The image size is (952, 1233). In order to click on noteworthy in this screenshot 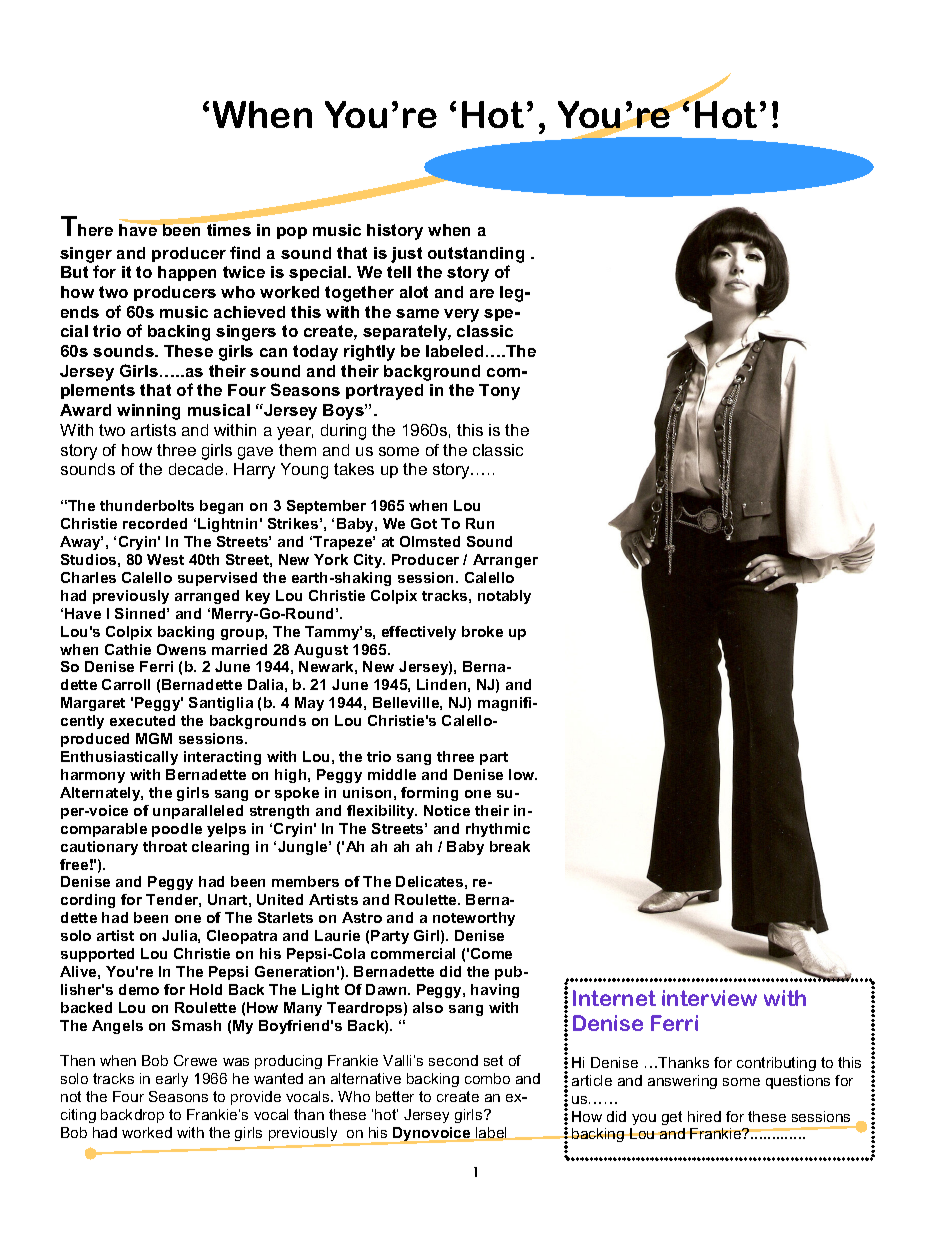, I will do `click(474, 919)`.
